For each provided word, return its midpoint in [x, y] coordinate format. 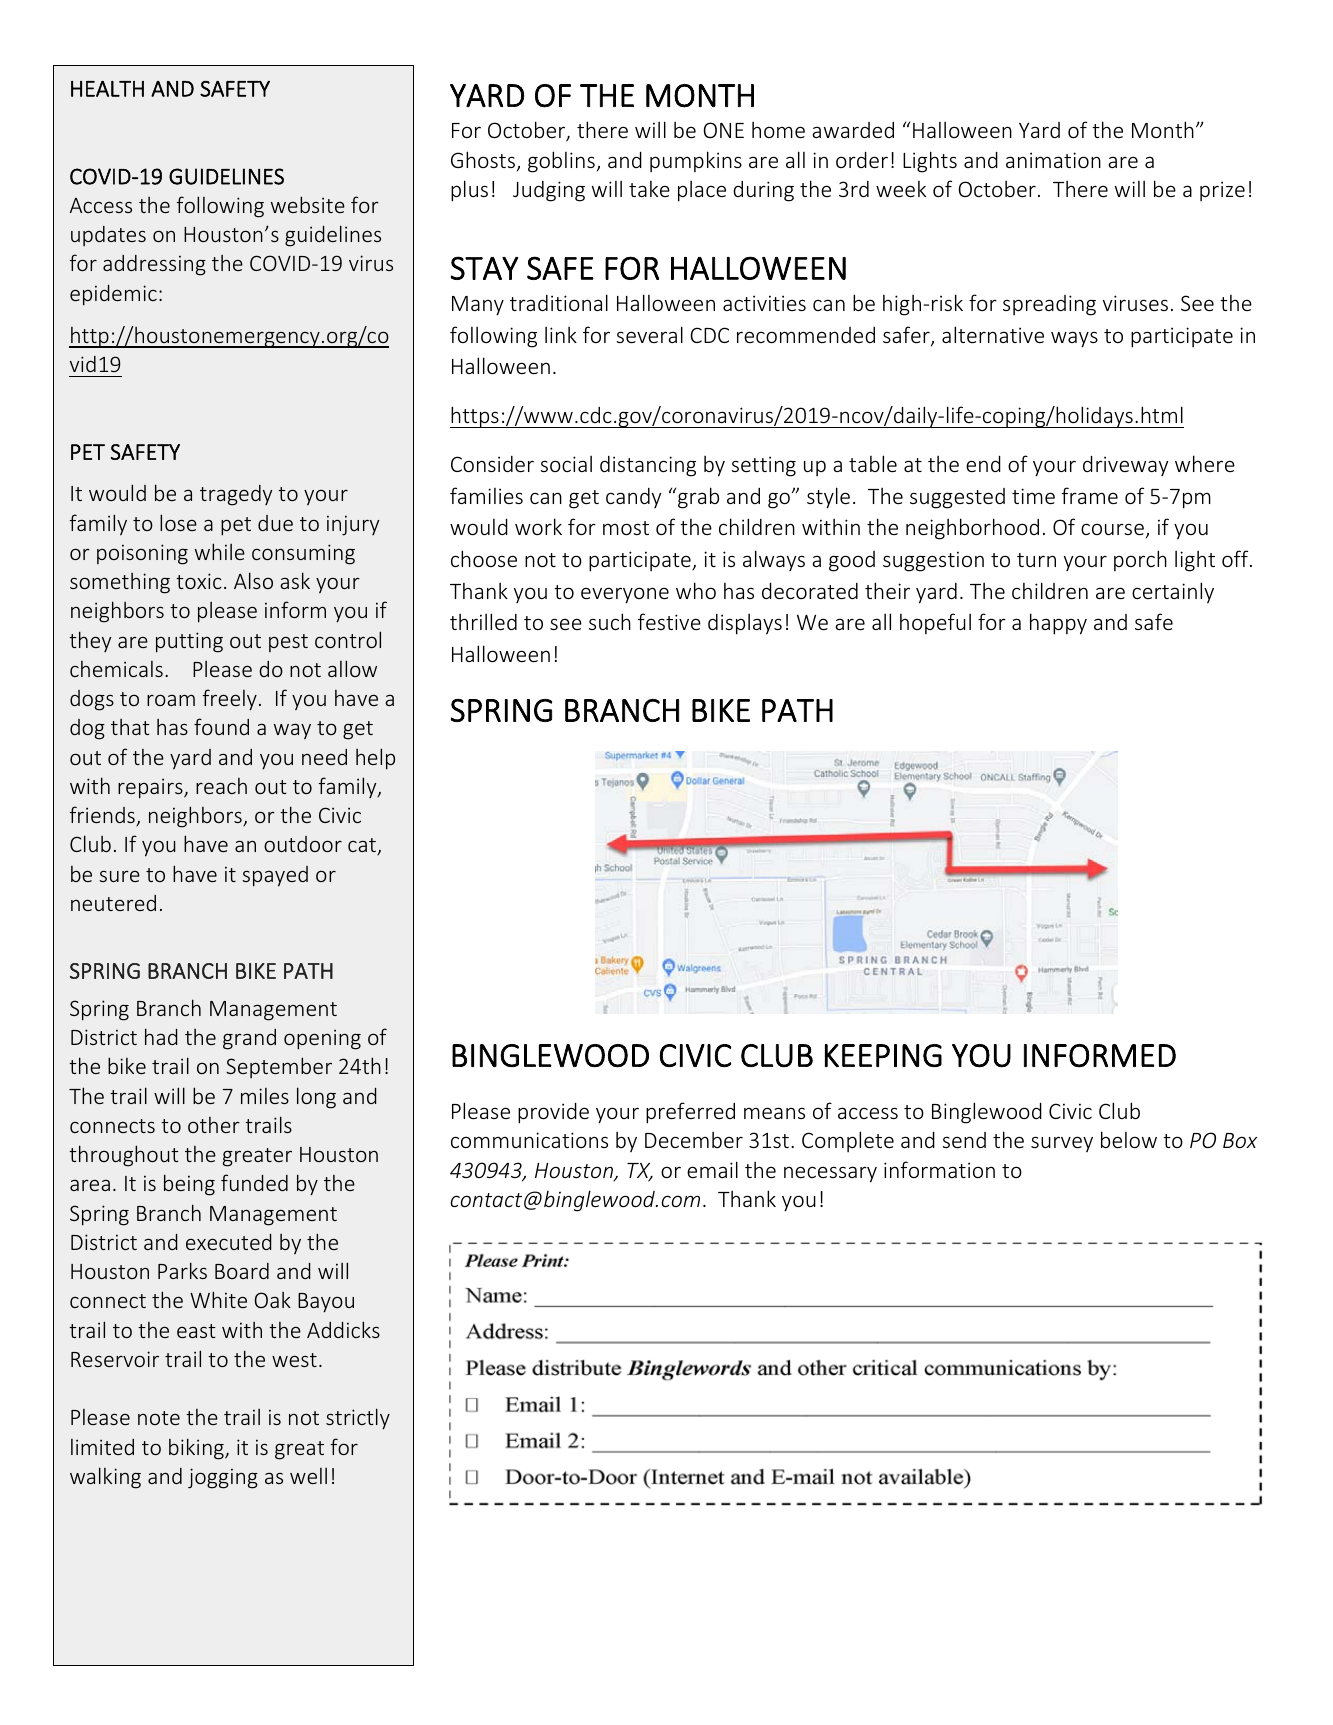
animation [1053, 160]
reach [221, 786]
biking [197, 1449]
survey [1062, 1144]
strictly [358, 1419]
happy [1058, 624]
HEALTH [107, 89]
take [649, 189]
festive [669, 621]
